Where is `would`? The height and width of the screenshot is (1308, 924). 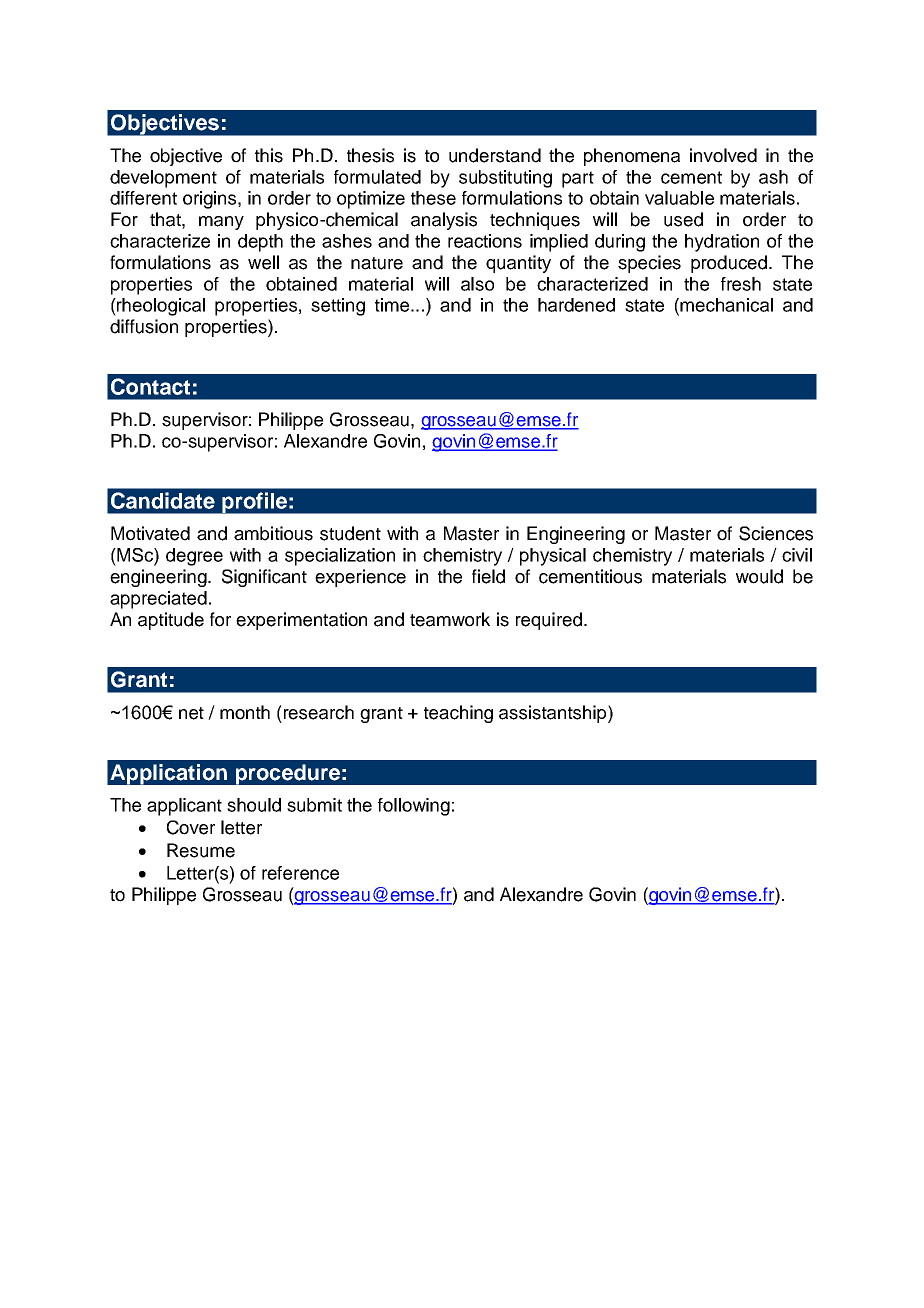
would is located at coordinates (759, 576).
